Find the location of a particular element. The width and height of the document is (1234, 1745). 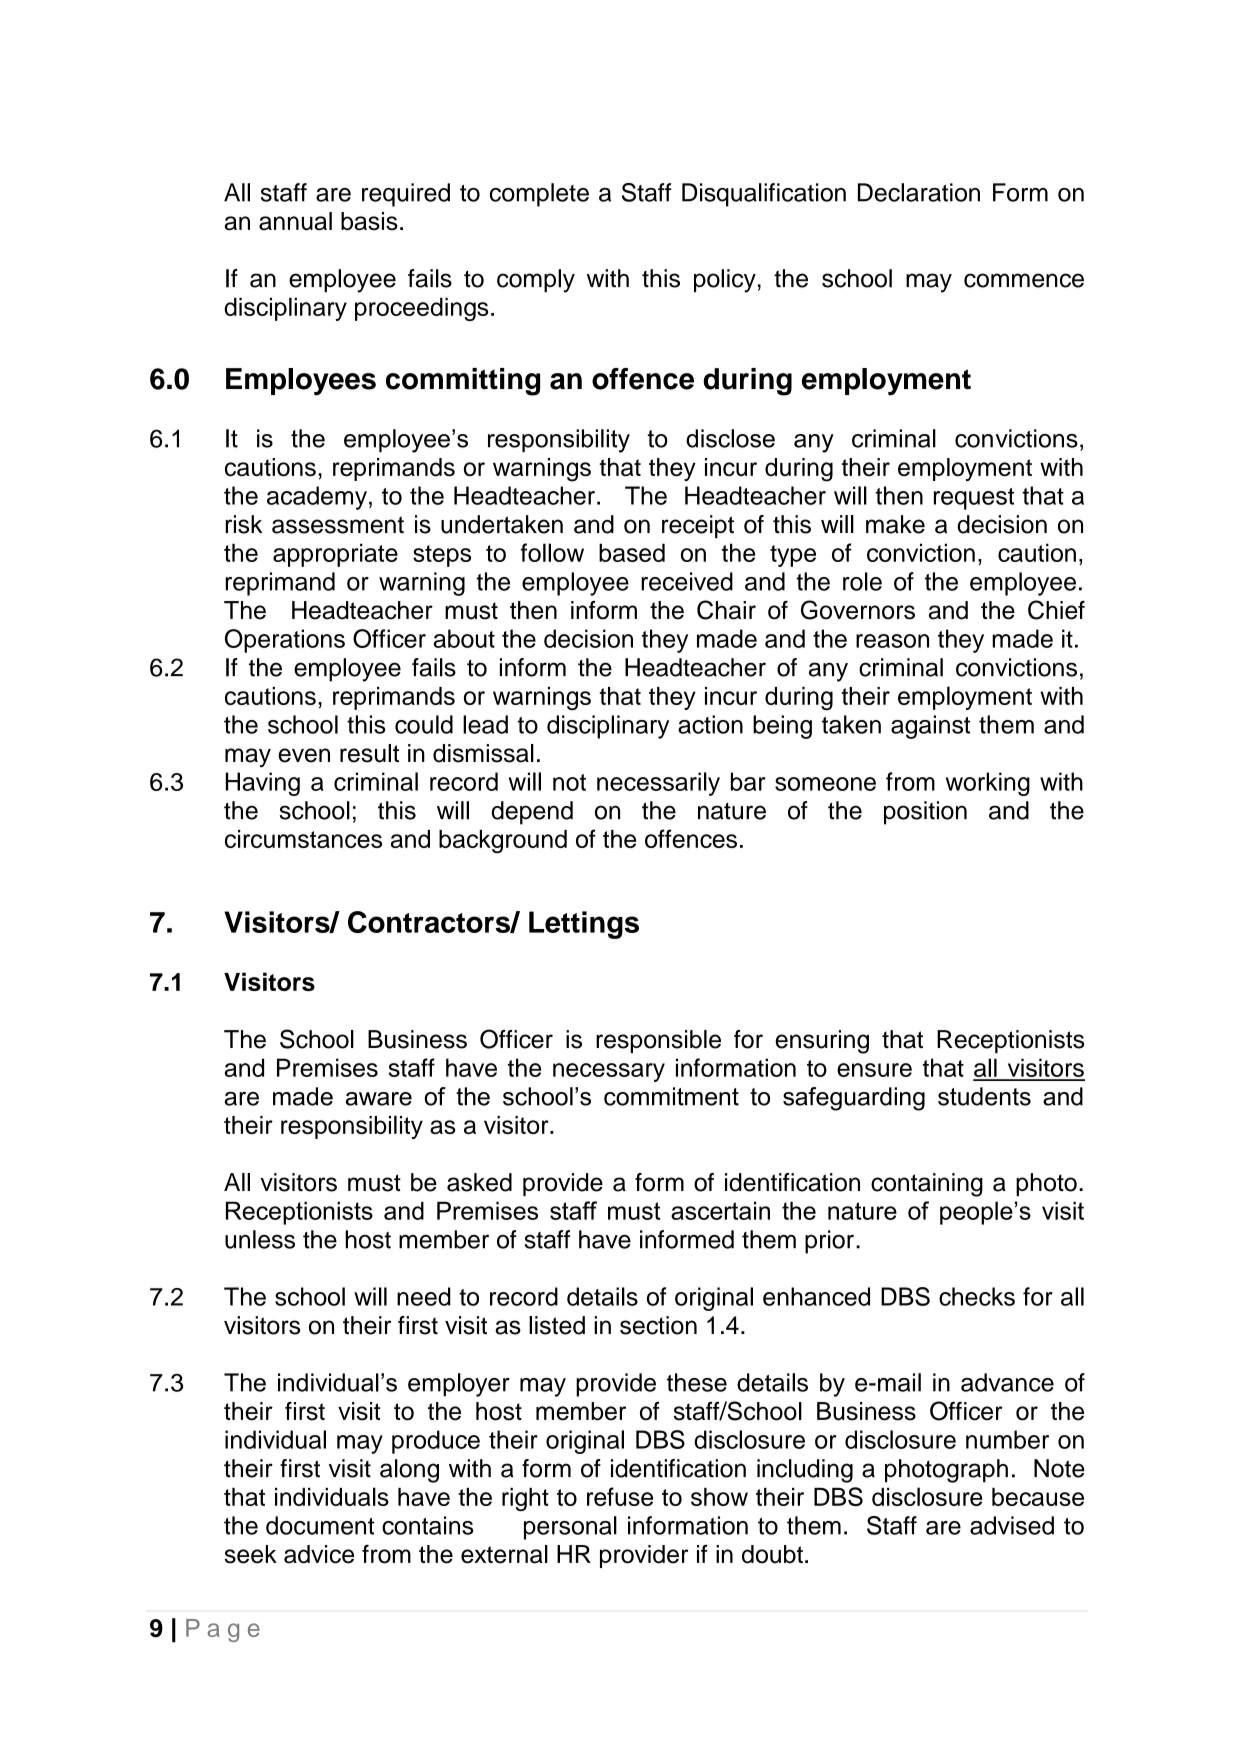

Declaration is located at coordinates (919, 192).
